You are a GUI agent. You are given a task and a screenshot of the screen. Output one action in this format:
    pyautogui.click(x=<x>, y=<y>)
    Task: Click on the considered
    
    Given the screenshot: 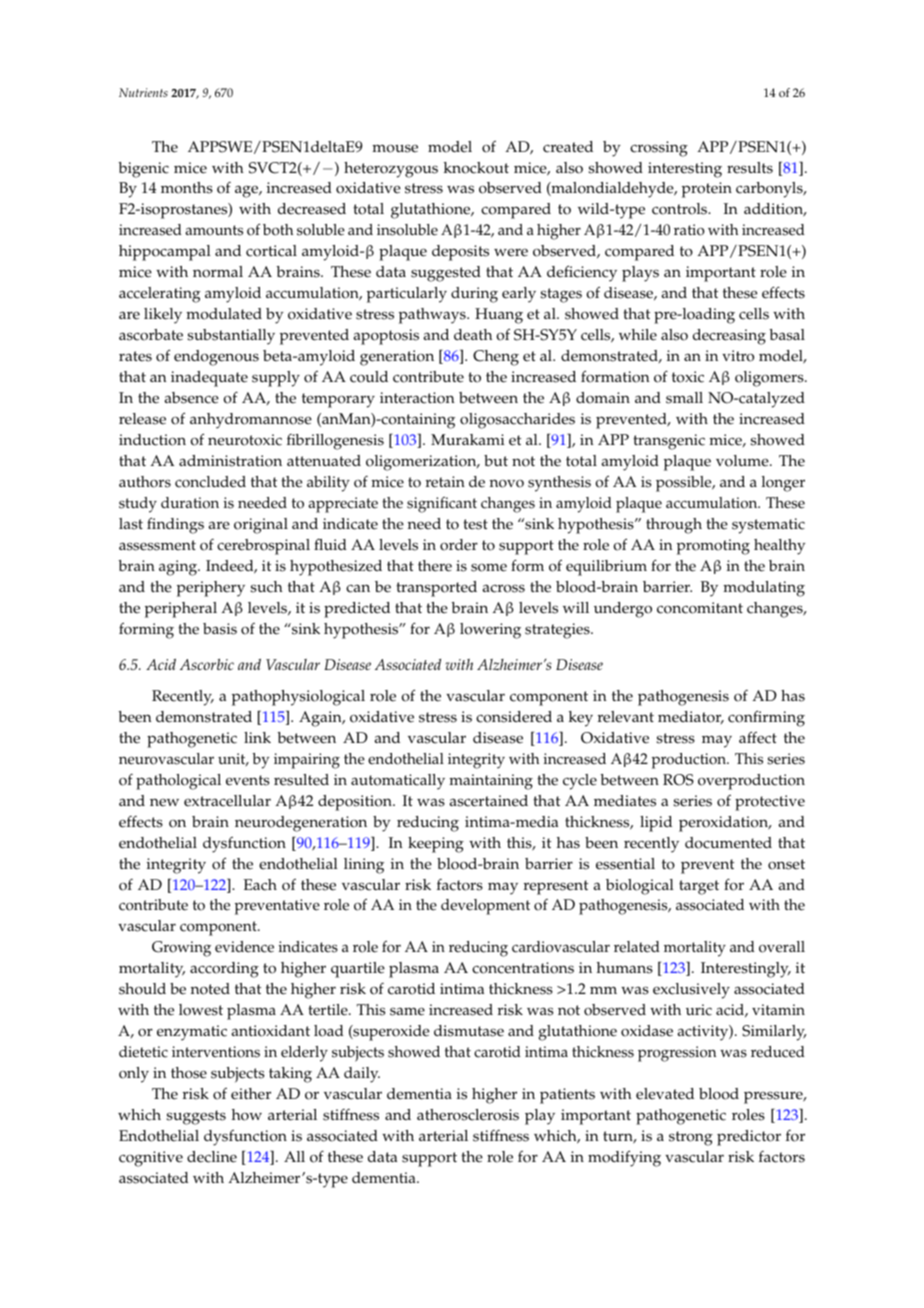 What is the action you would take?
    pyautogui.click(x=514, y=717)
